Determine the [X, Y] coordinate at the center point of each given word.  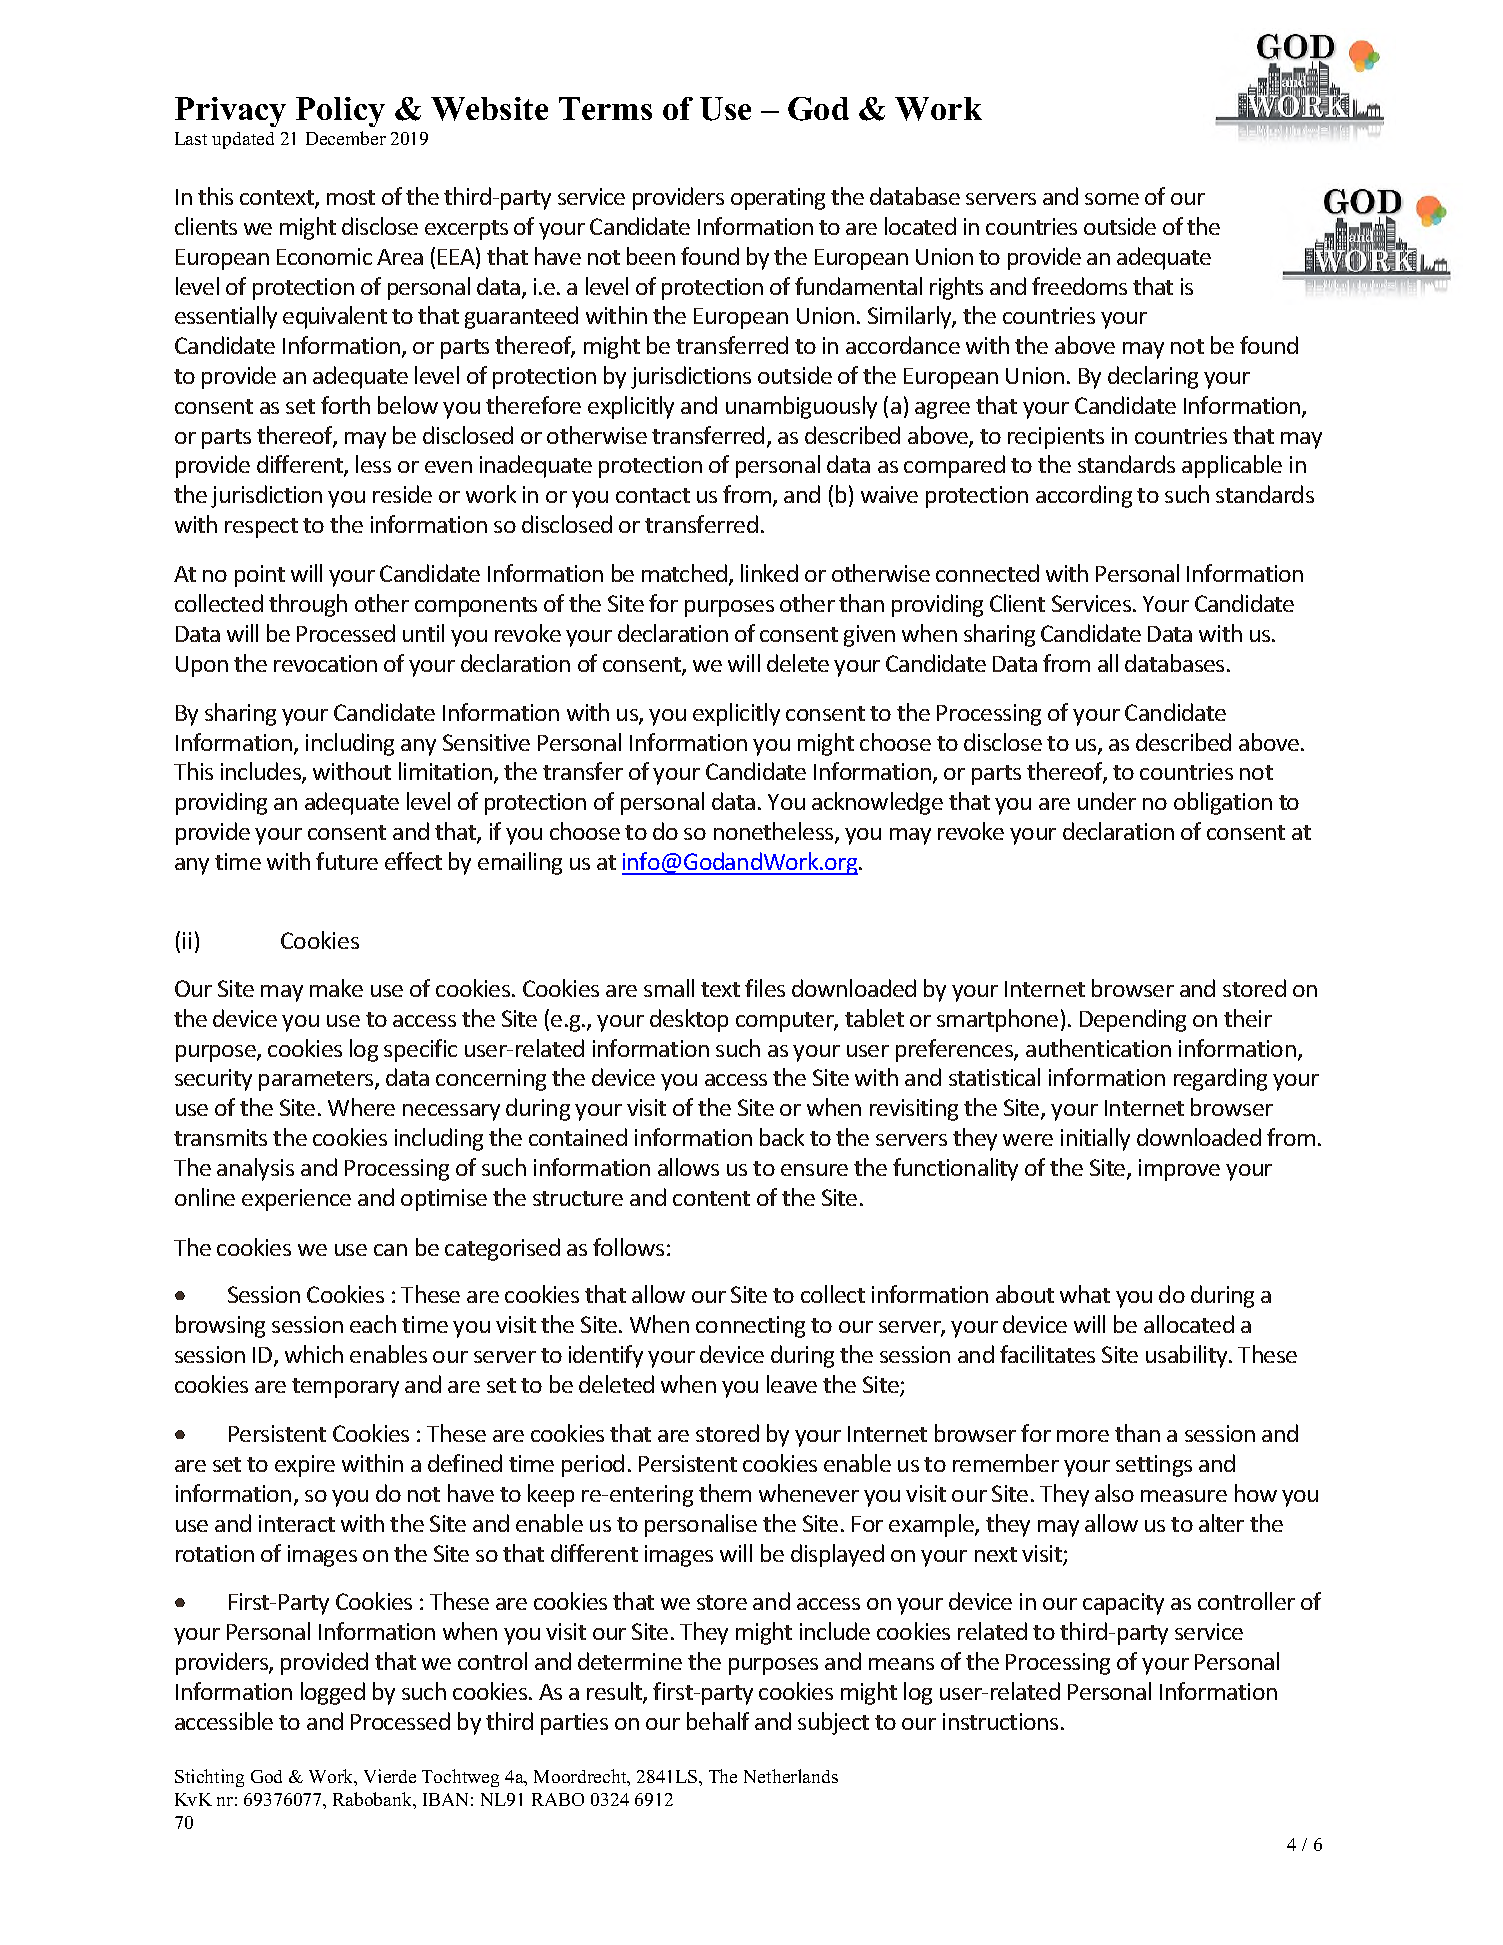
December [346, 138]
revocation [325, 663]
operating [778, 199]
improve [1179, 1170]
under [1107, 801]
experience [296, 1200]
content [711, 1198]
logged [333, 1693]
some [1112, 199]
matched [686, 574]
